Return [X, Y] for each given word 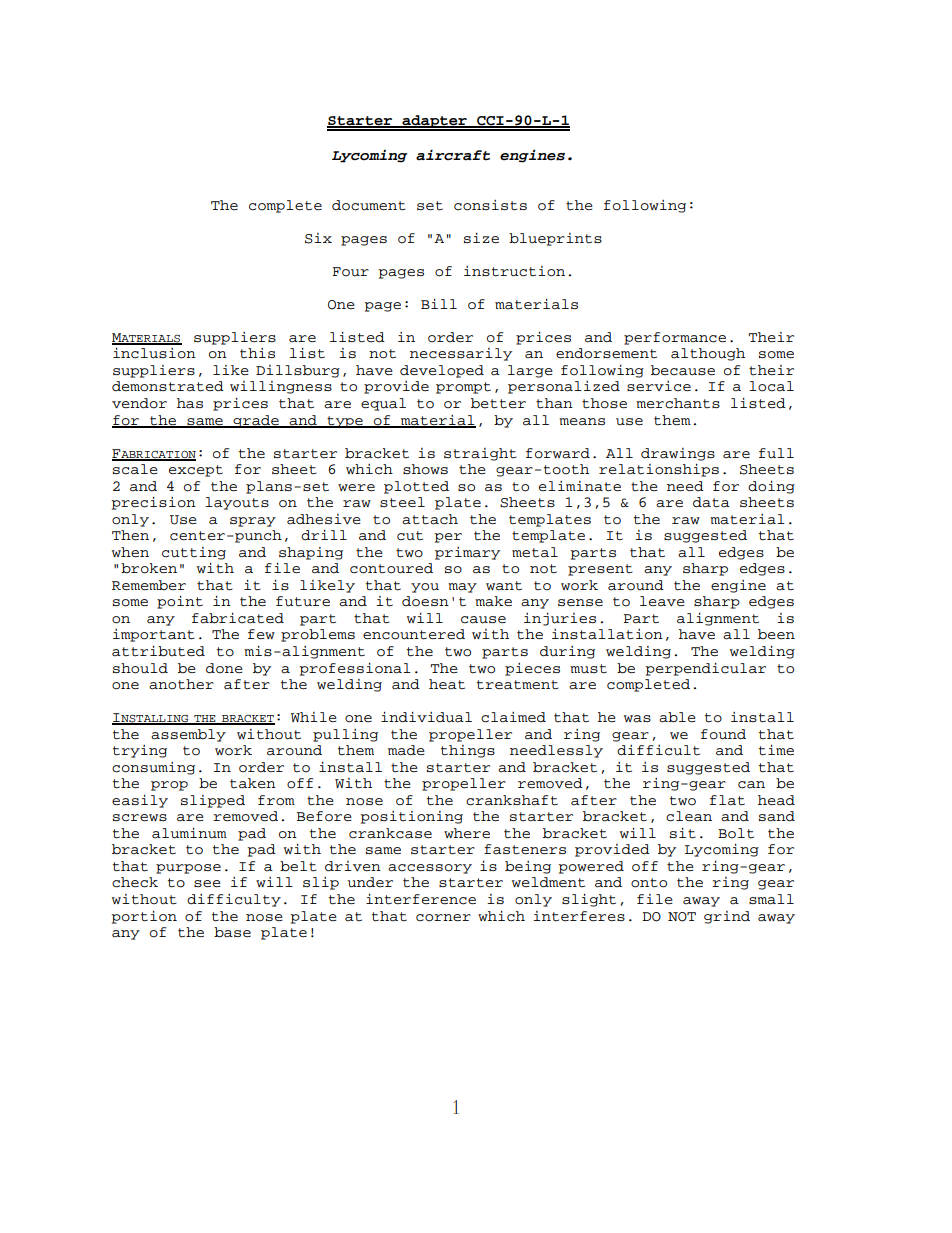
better [498, 403]
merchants [678, 403]
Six [318, 238]
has [190, 403]
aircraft [453, 155]
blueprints [555, 239]
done [224, 668]
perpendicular [705, 669]
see [207, 883]
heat [447, 684]
